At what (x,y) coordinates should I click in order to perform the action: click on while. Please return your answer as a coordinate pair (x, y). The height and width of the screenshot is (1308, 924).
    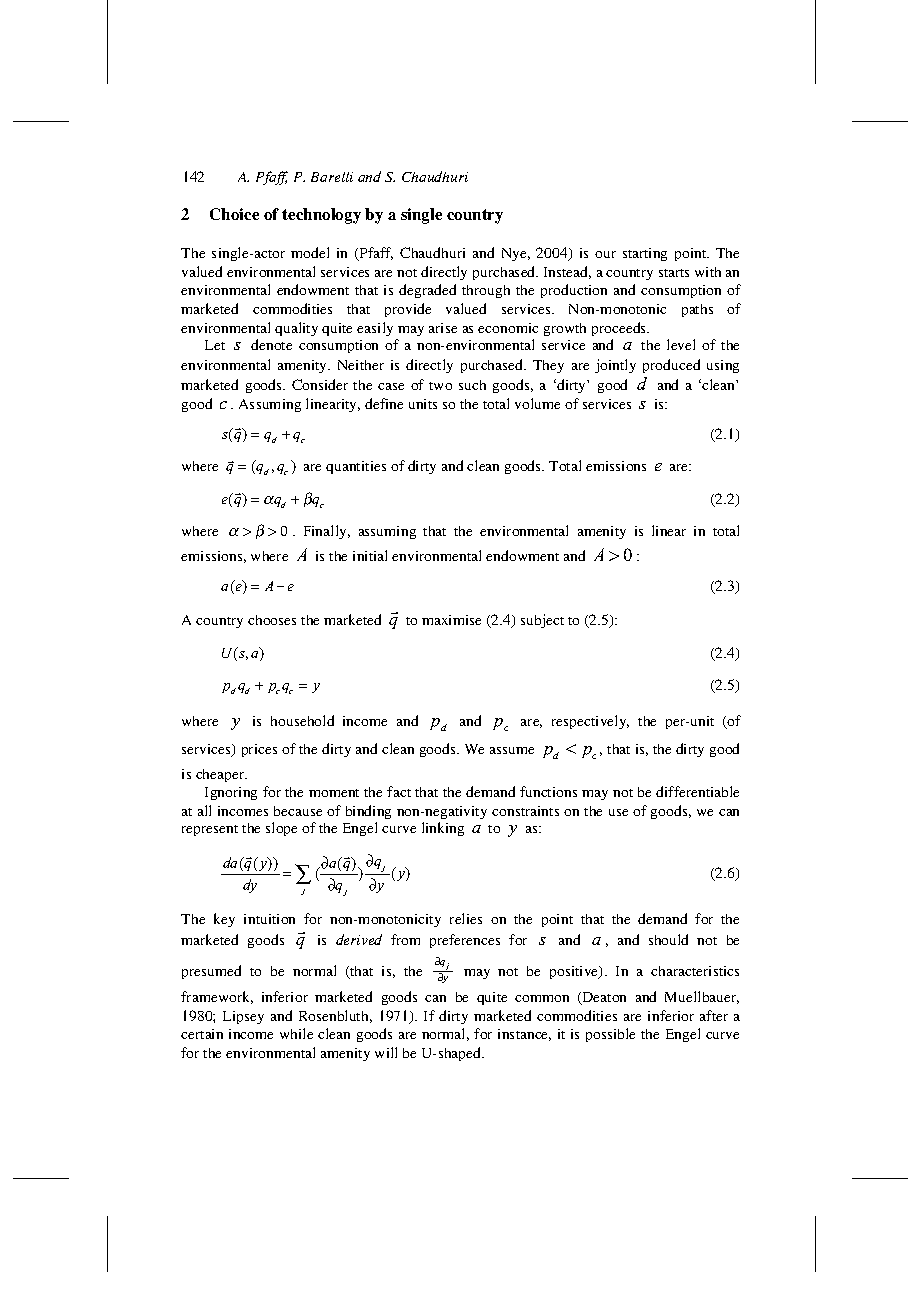
    Looking at the image, I should click on (296, 1033).
